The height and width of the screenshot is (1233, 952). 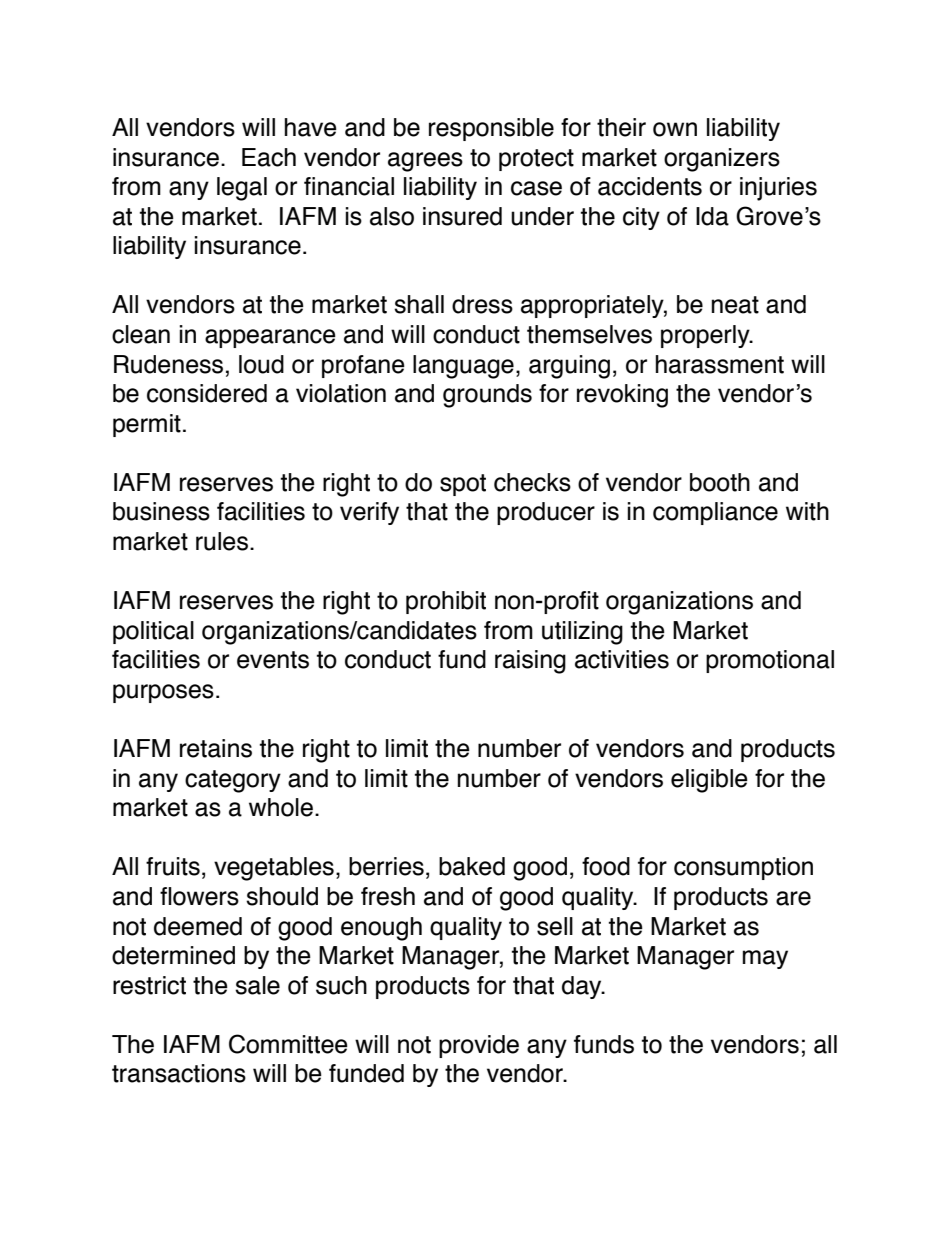 What do you see at coordinates (269, 157) in the screenshot?
I see `Each` at bounding box center [269, 157].
